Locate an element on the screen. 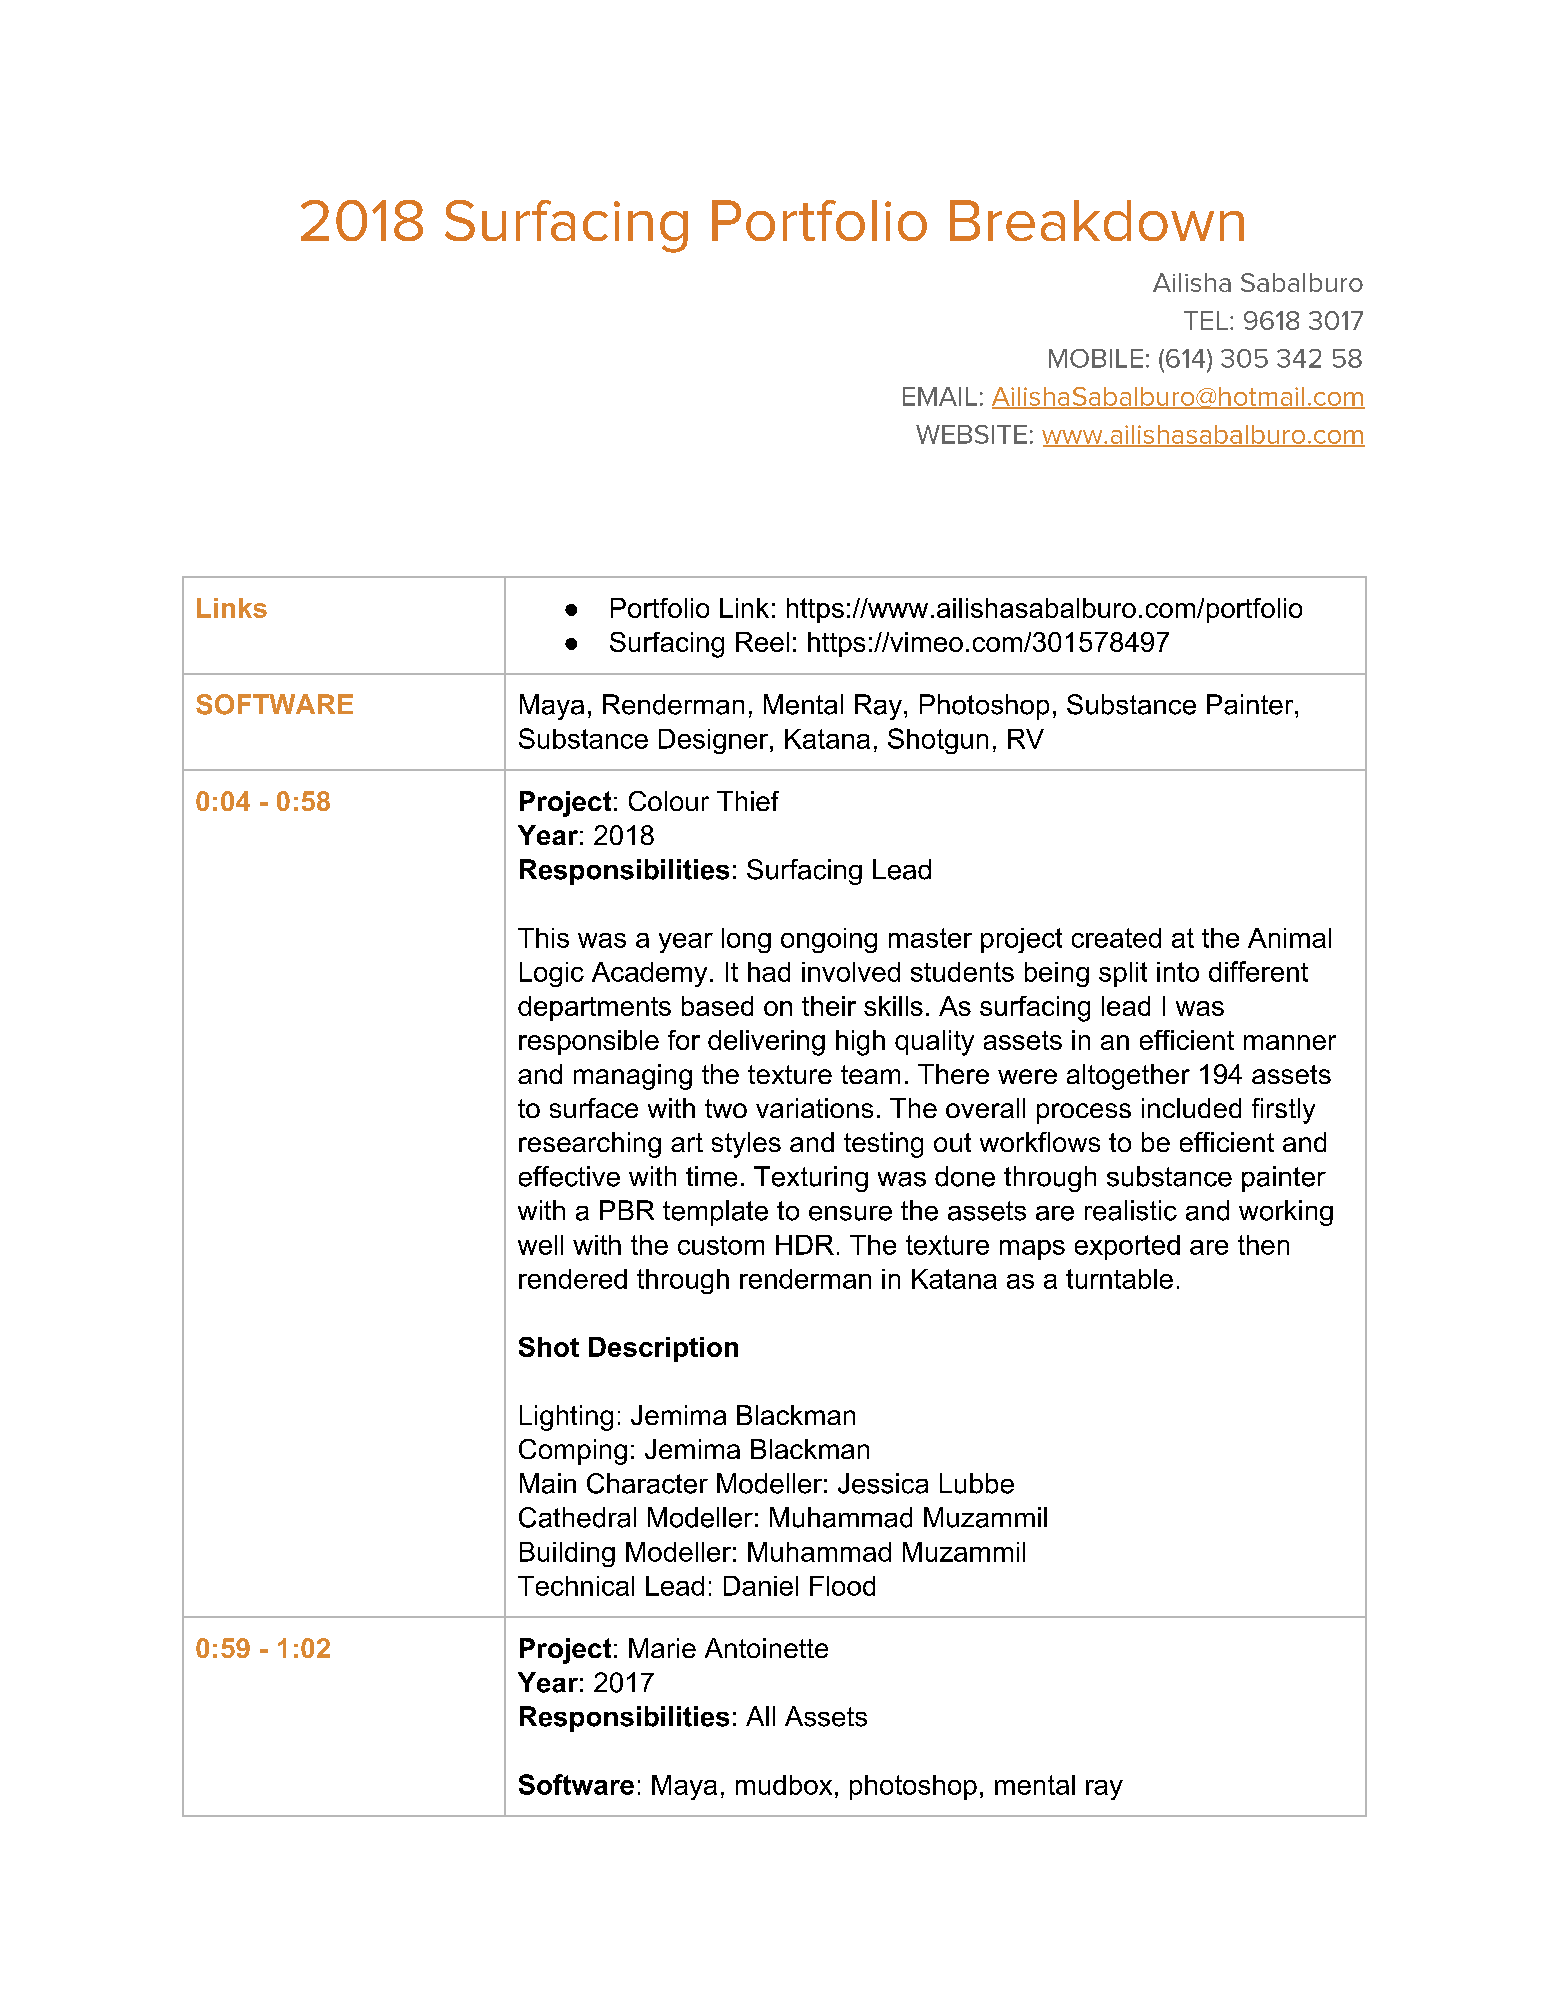 The height and width of the screenshot is (2001, 1547). testing is located at coordinates (883, 1145).
